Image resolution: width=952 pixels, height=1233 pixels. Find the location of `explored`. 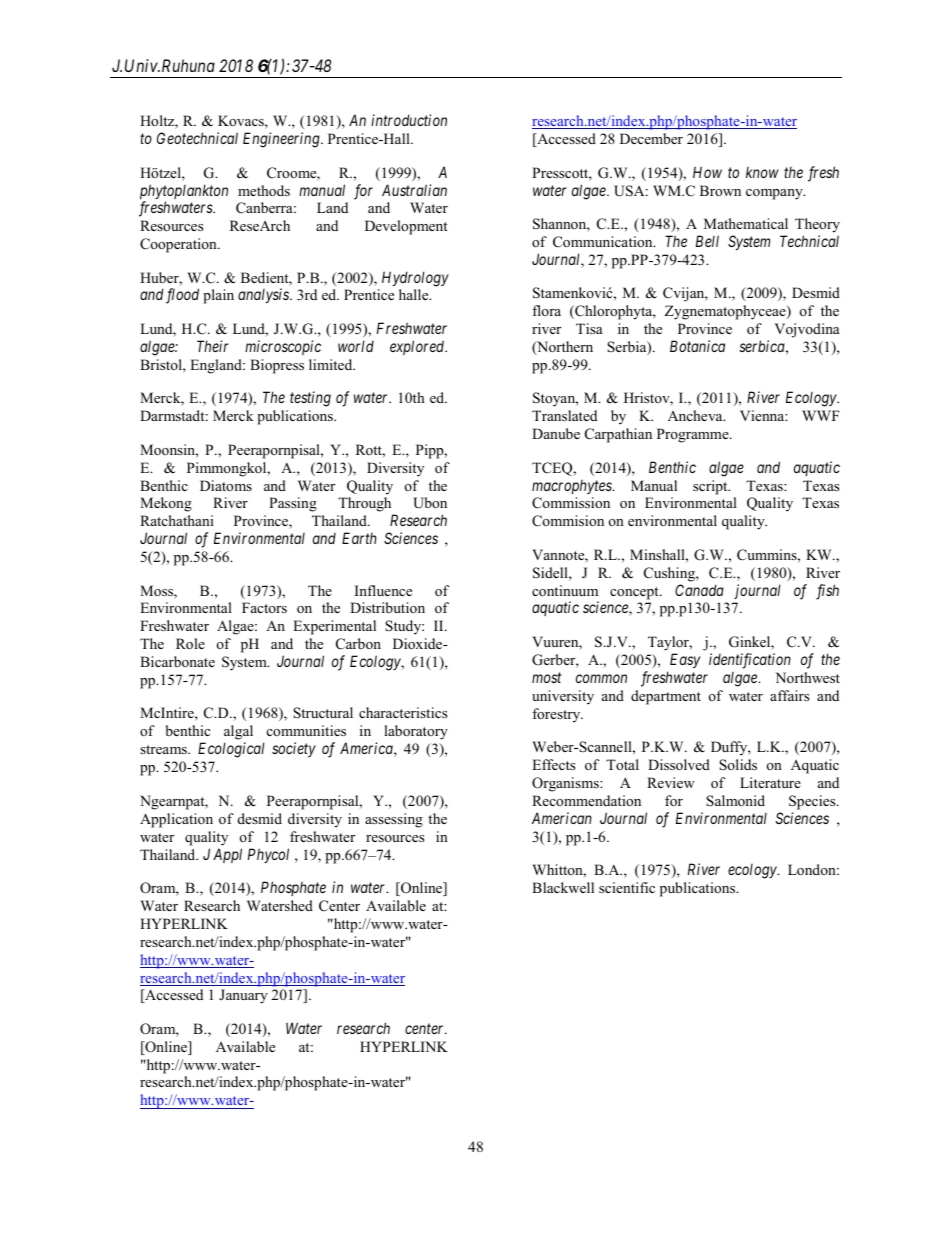

explored is located at coordinates (418, 347).
